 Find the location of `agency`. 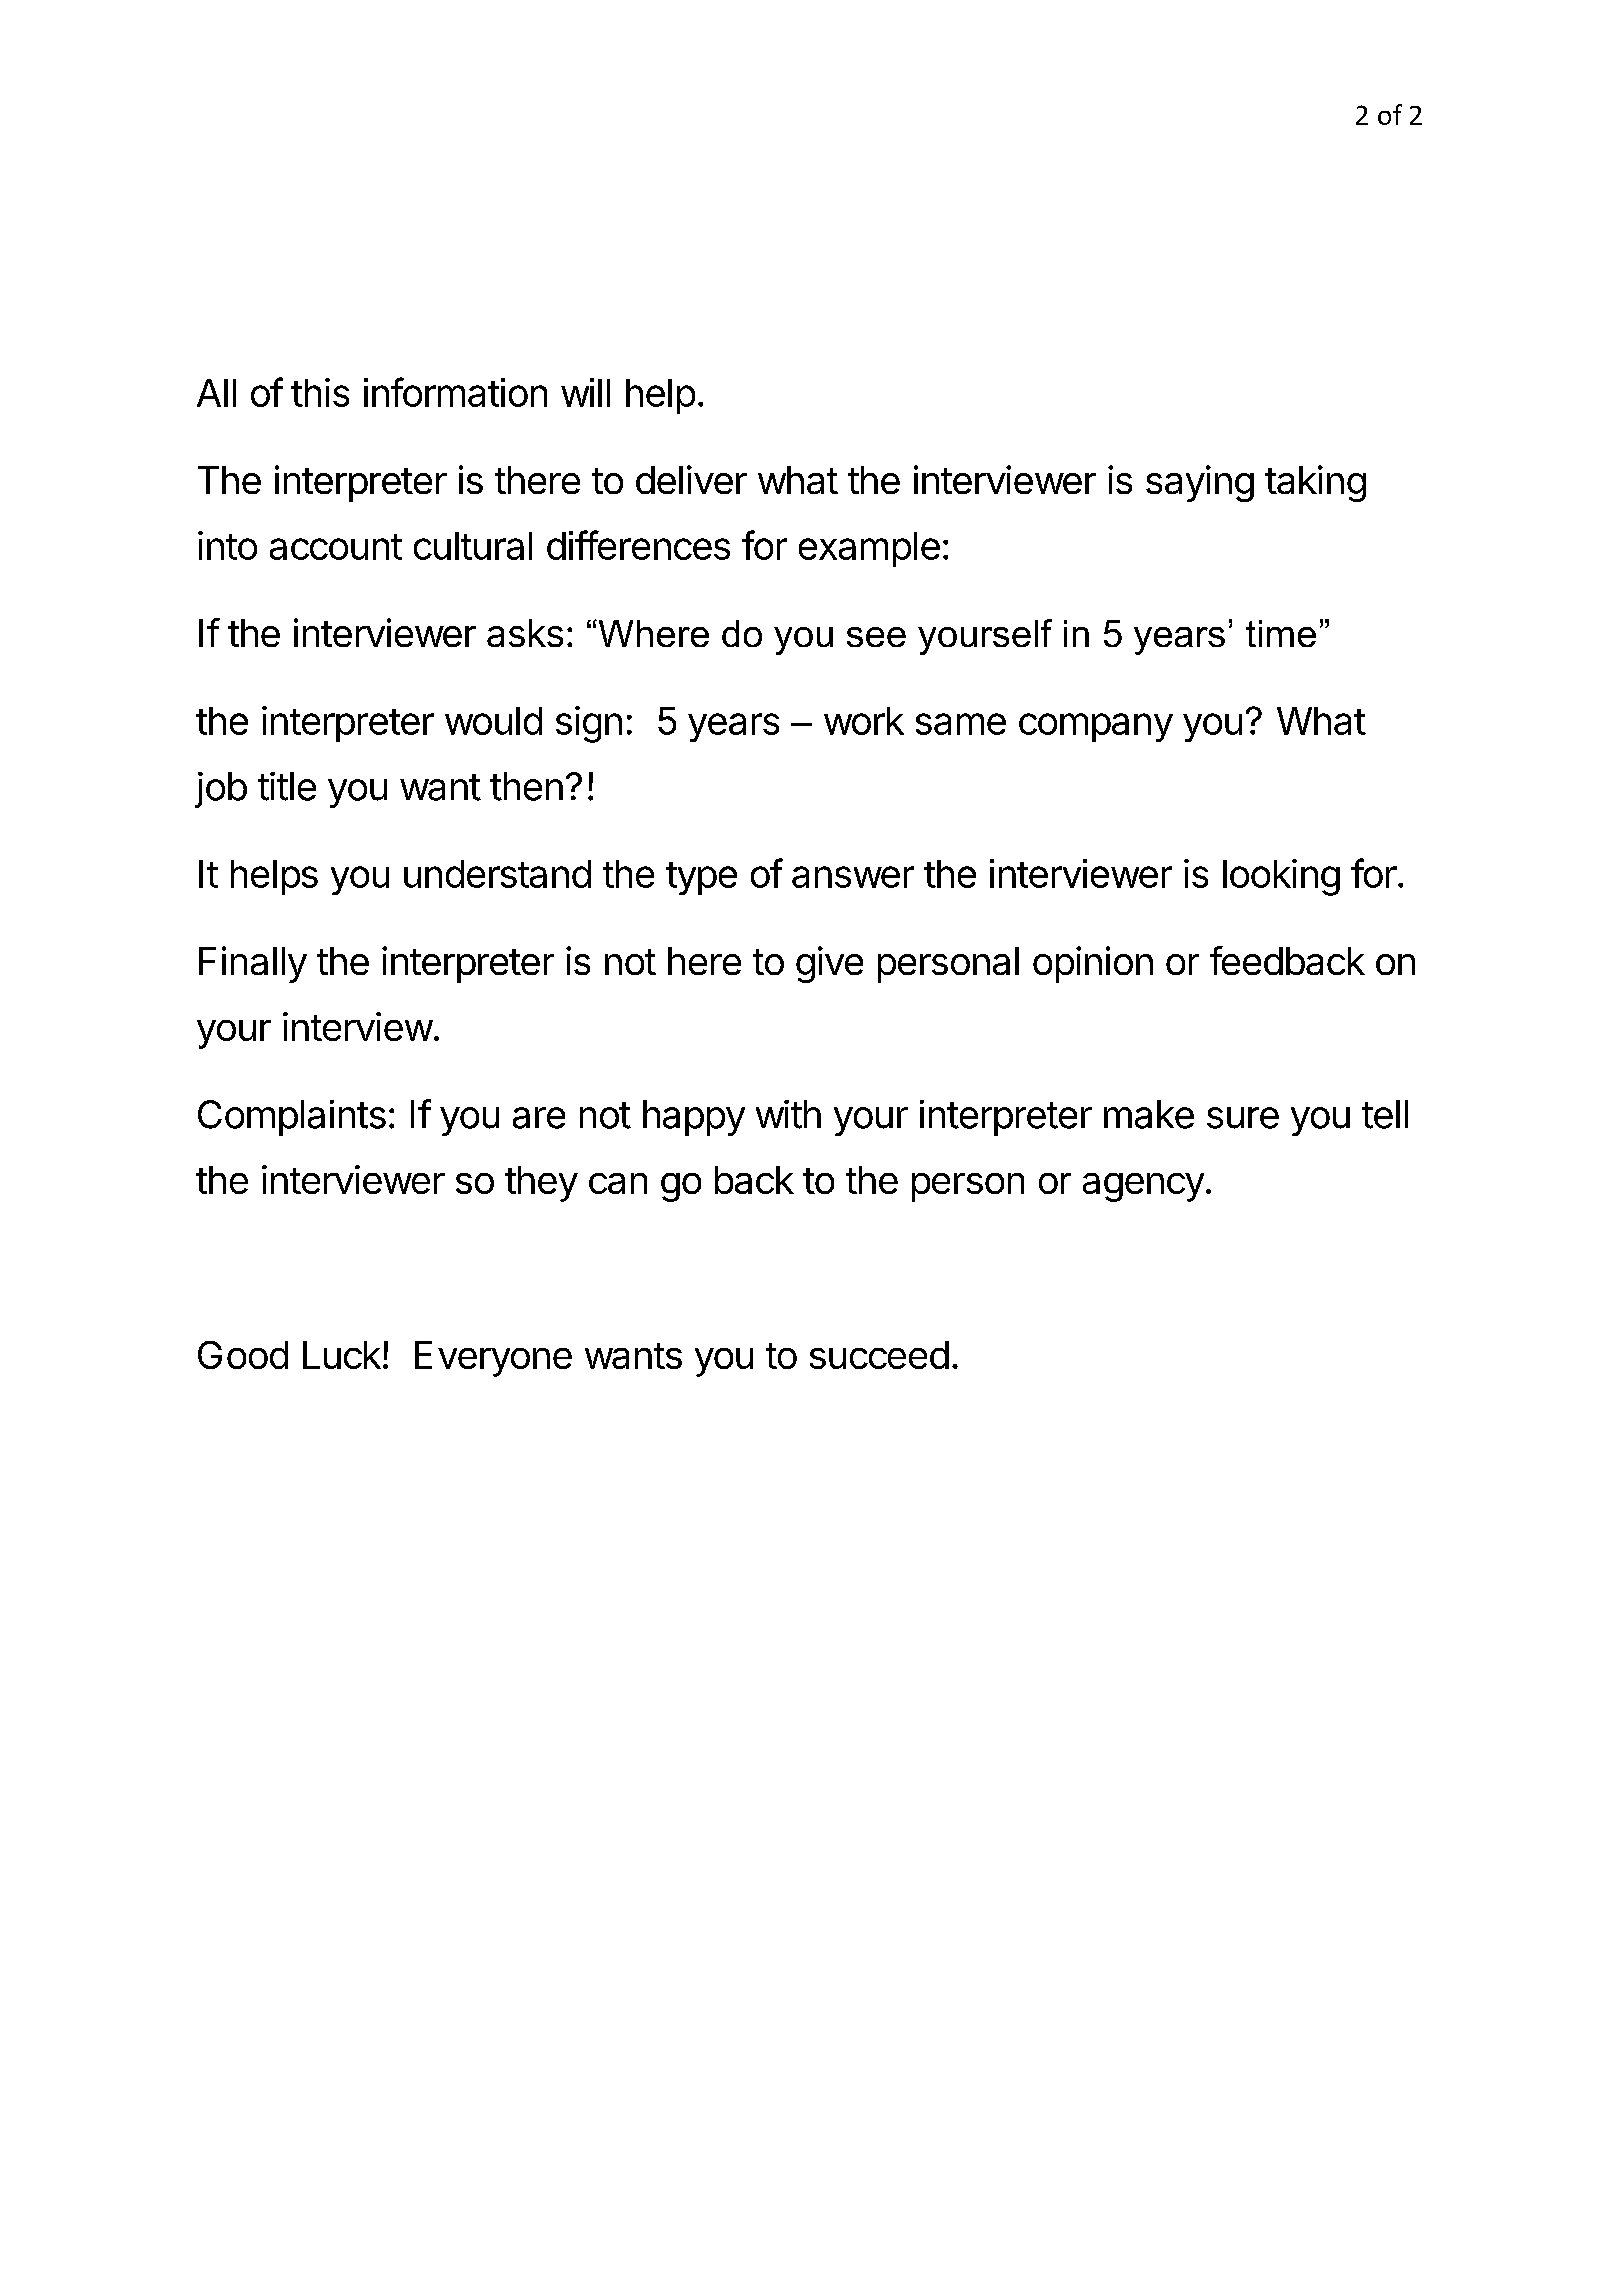

agency is located at coordinates (1143, 1187).
